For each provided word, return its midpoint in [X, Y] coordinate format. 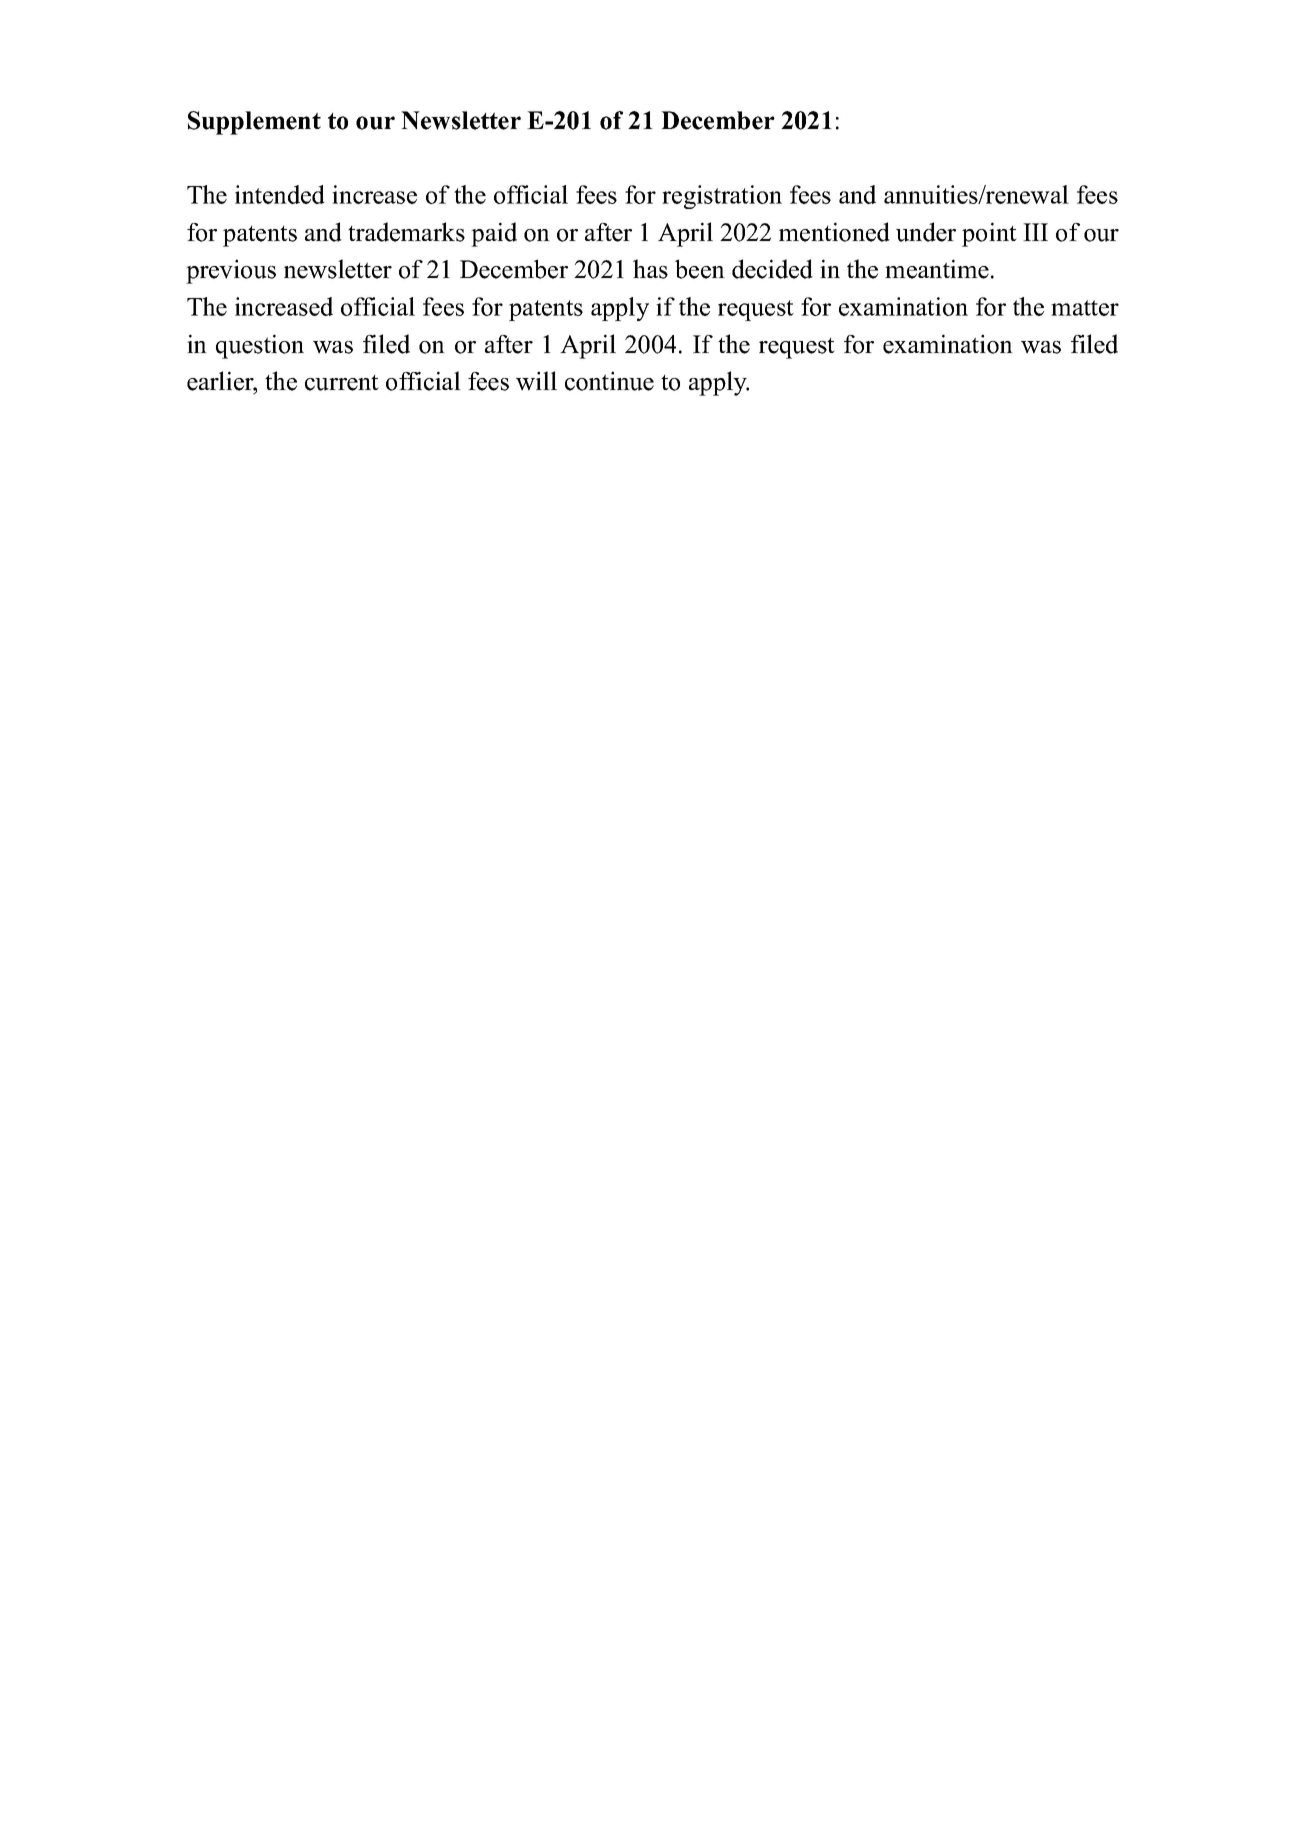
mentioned [834, 232]
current [342, 383]
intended [280, 194]
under [926, 232]
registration [722, 197]
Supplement [254, 123]
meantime [937, 269]
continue [609, 381]
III [1035, 232]
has [650, 269]
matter [1085, 308]
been [700, 269]
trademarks [406, 232]
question [260, 346]
